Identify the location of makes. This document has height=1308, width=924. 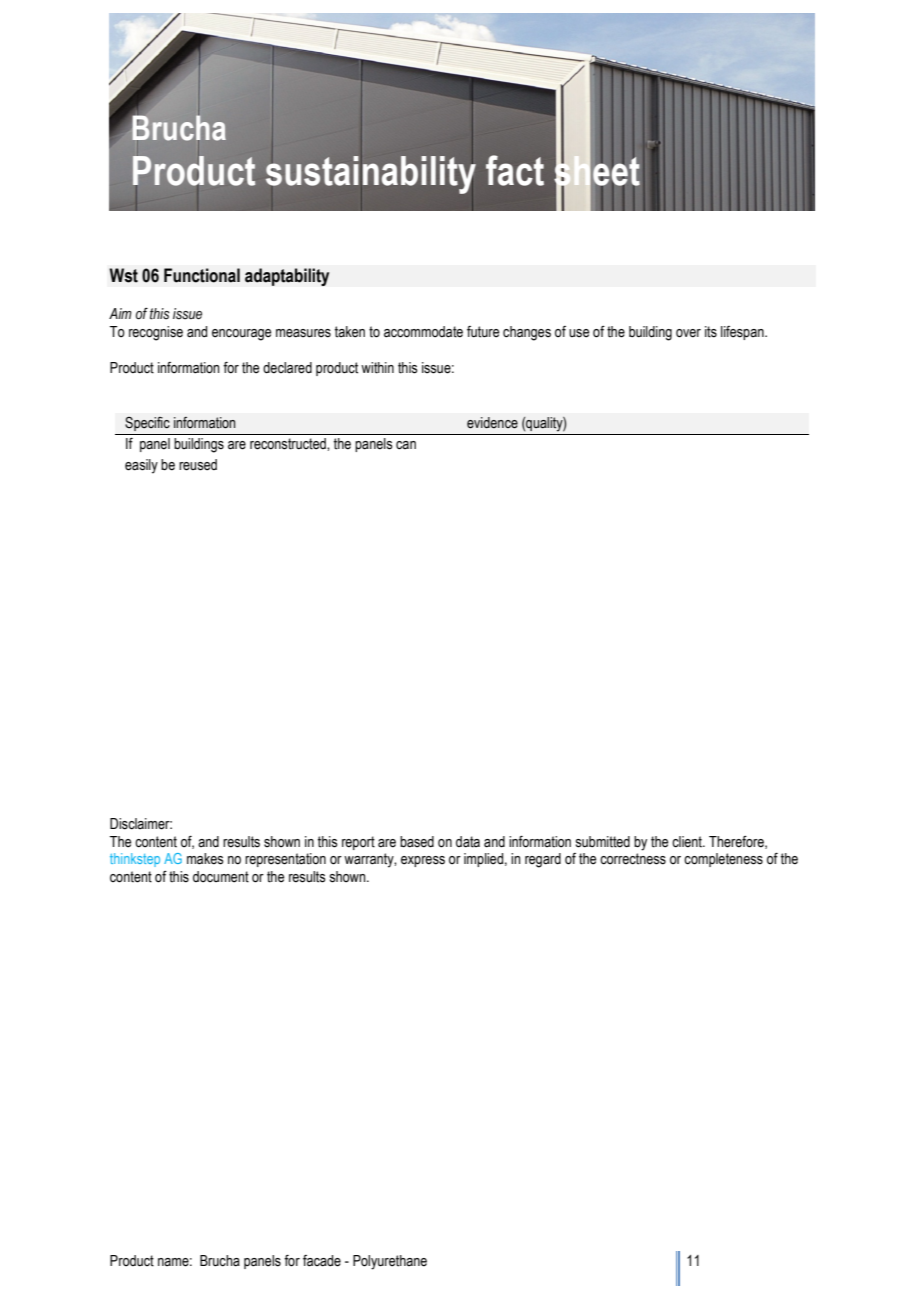
(205, 859).
